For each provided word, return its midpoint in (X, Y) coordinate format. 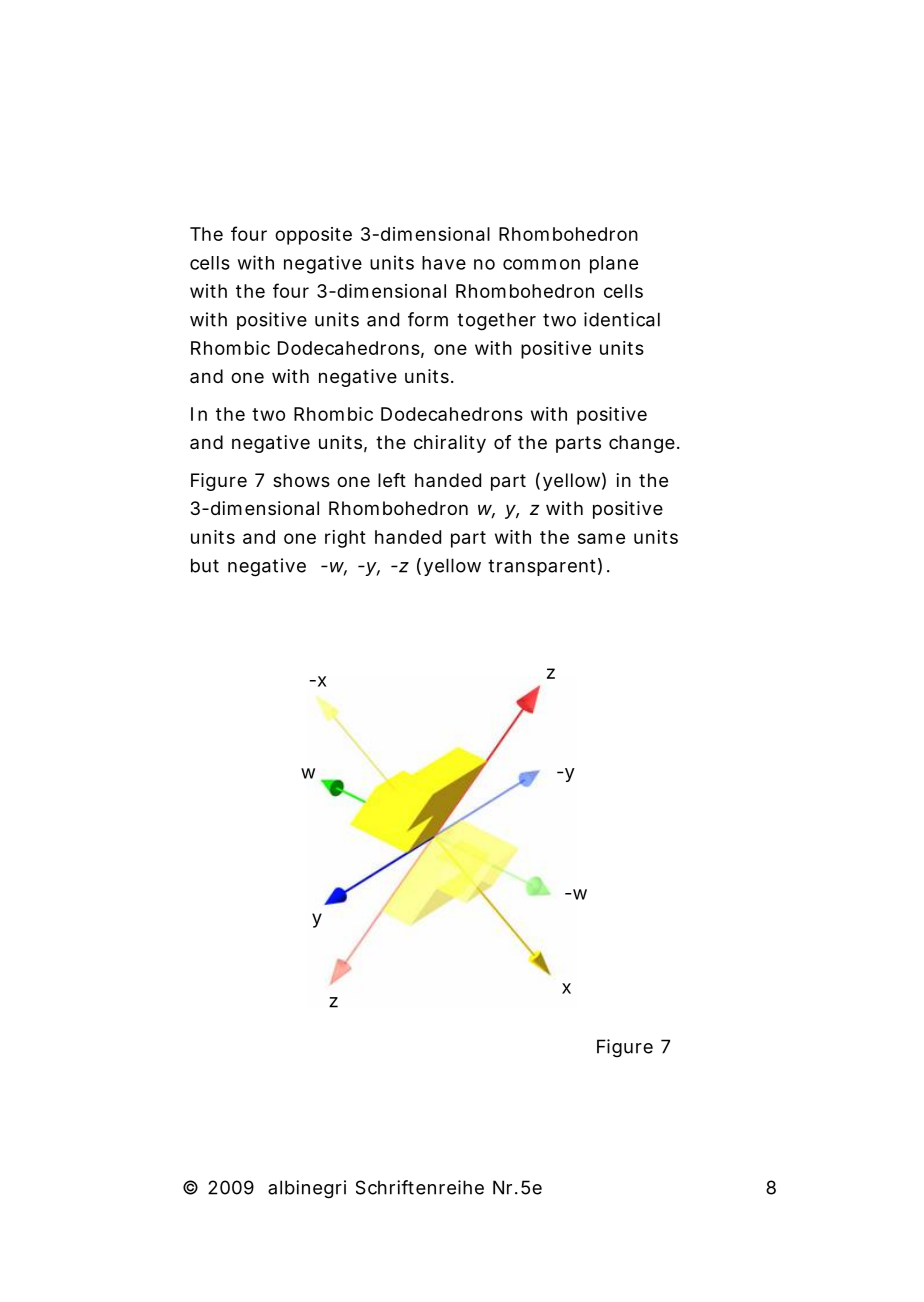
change (642, 444)
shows (301, 480)
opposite (313, 236)
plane (614, 265)
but (205, 565)
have (444, 263)
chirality (450, 444)
